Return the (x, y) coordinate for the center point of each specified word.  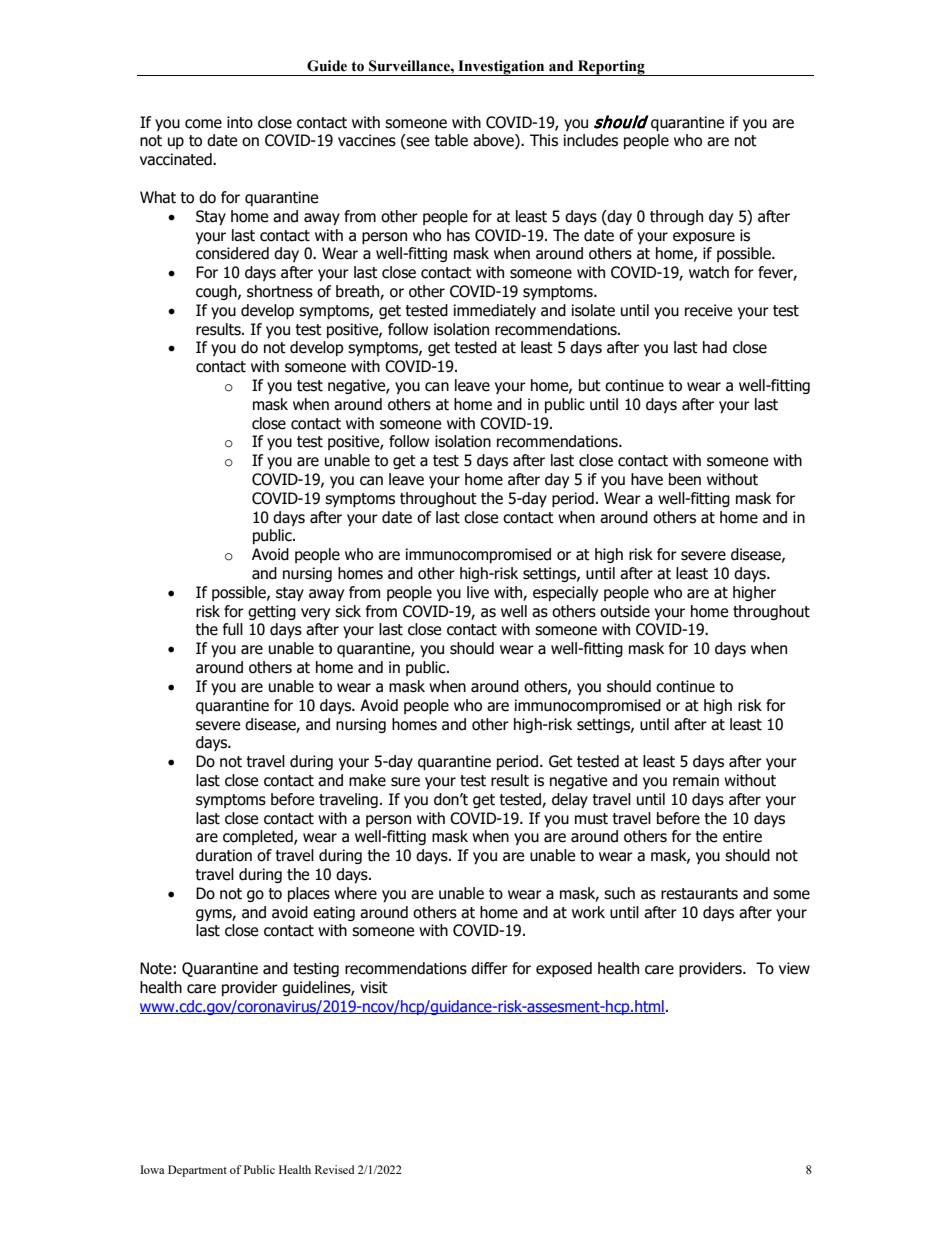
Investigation (501, 68)
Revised (335, 1169)
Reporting (611, 68)
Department (197, 1171)
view (794, 968)
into (240, 122)
